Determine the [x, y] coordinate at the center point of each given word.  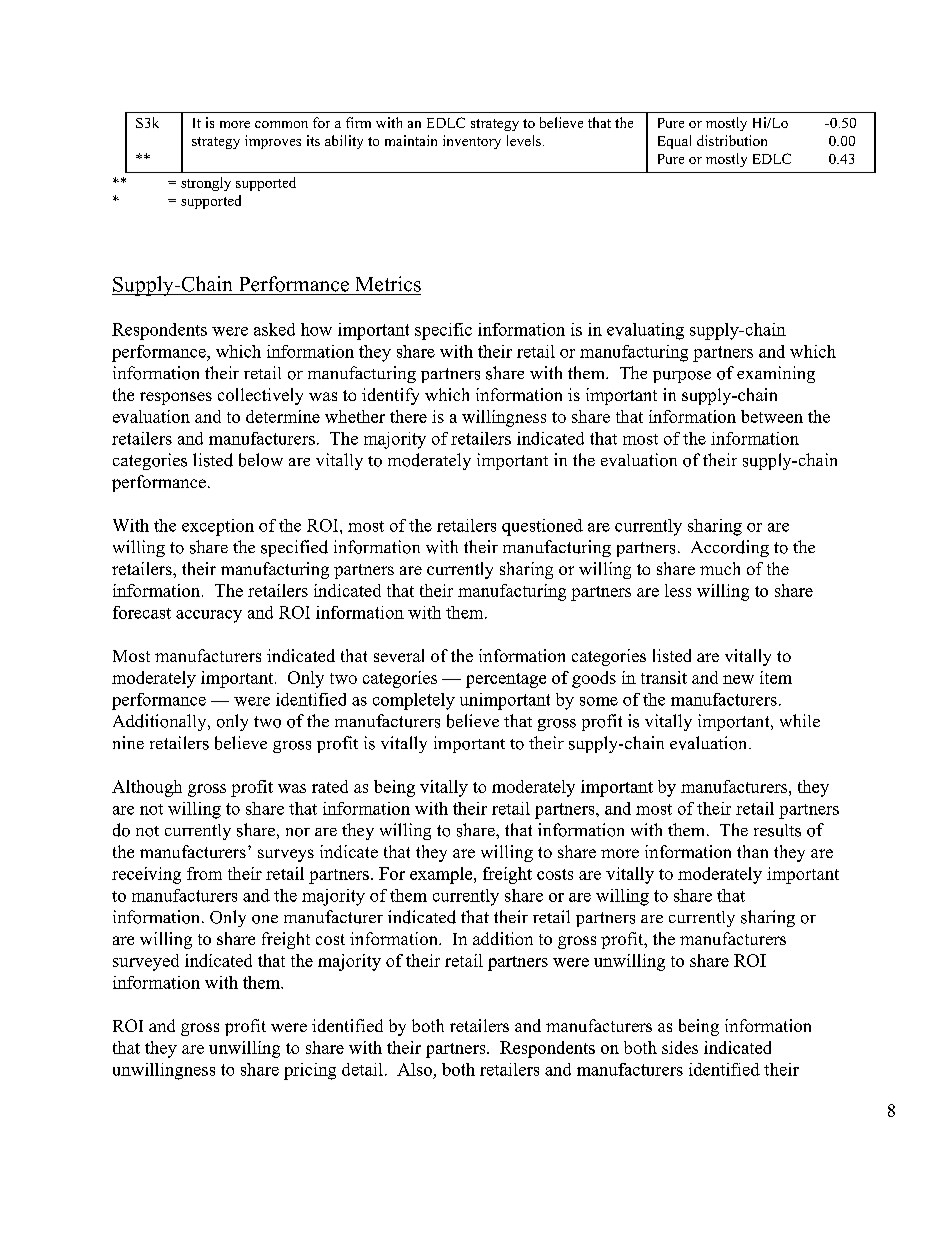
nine [128, 742]
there [408, 416]
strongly [206, 184]
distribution [732, 140]
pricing [310, 1071]
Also [414, 1069]
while [800, 720]
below [261, 460]
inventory [472, 142]
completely [414, 701]
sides [680, 1047]
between [772, 416]
